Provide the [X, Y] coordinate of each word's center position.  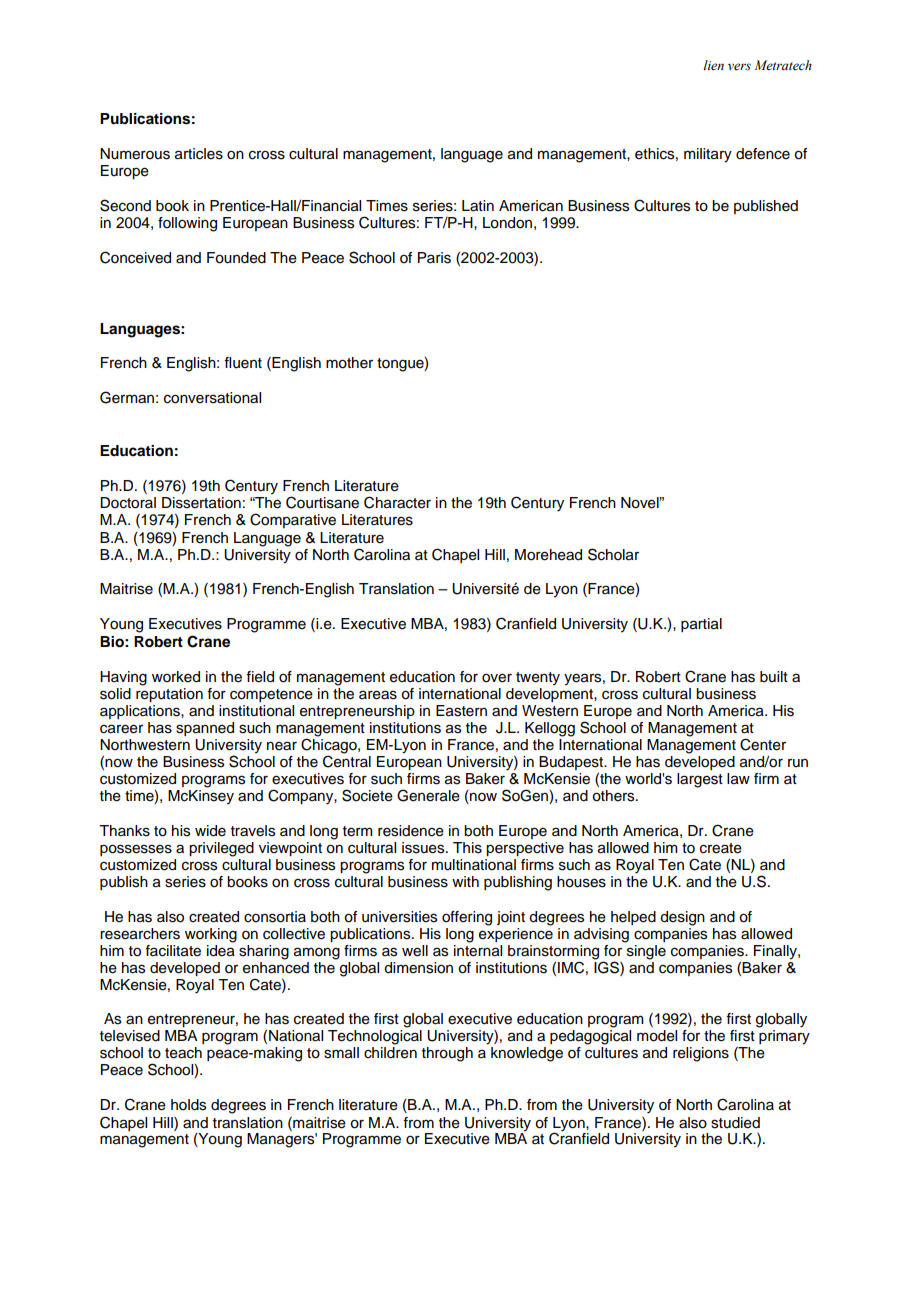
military [708, 155]
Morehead [548, 555]
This [467, 848]
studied [735, 1123]
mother [349, 363]
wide [210, 831]
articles [199, 154]
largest [700, 780]
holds [188, 1105]
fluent [243, 363]
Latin [478, 206]
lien [714, 65]
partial [701, 625]
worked [176, 677]
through [447, 1054]
